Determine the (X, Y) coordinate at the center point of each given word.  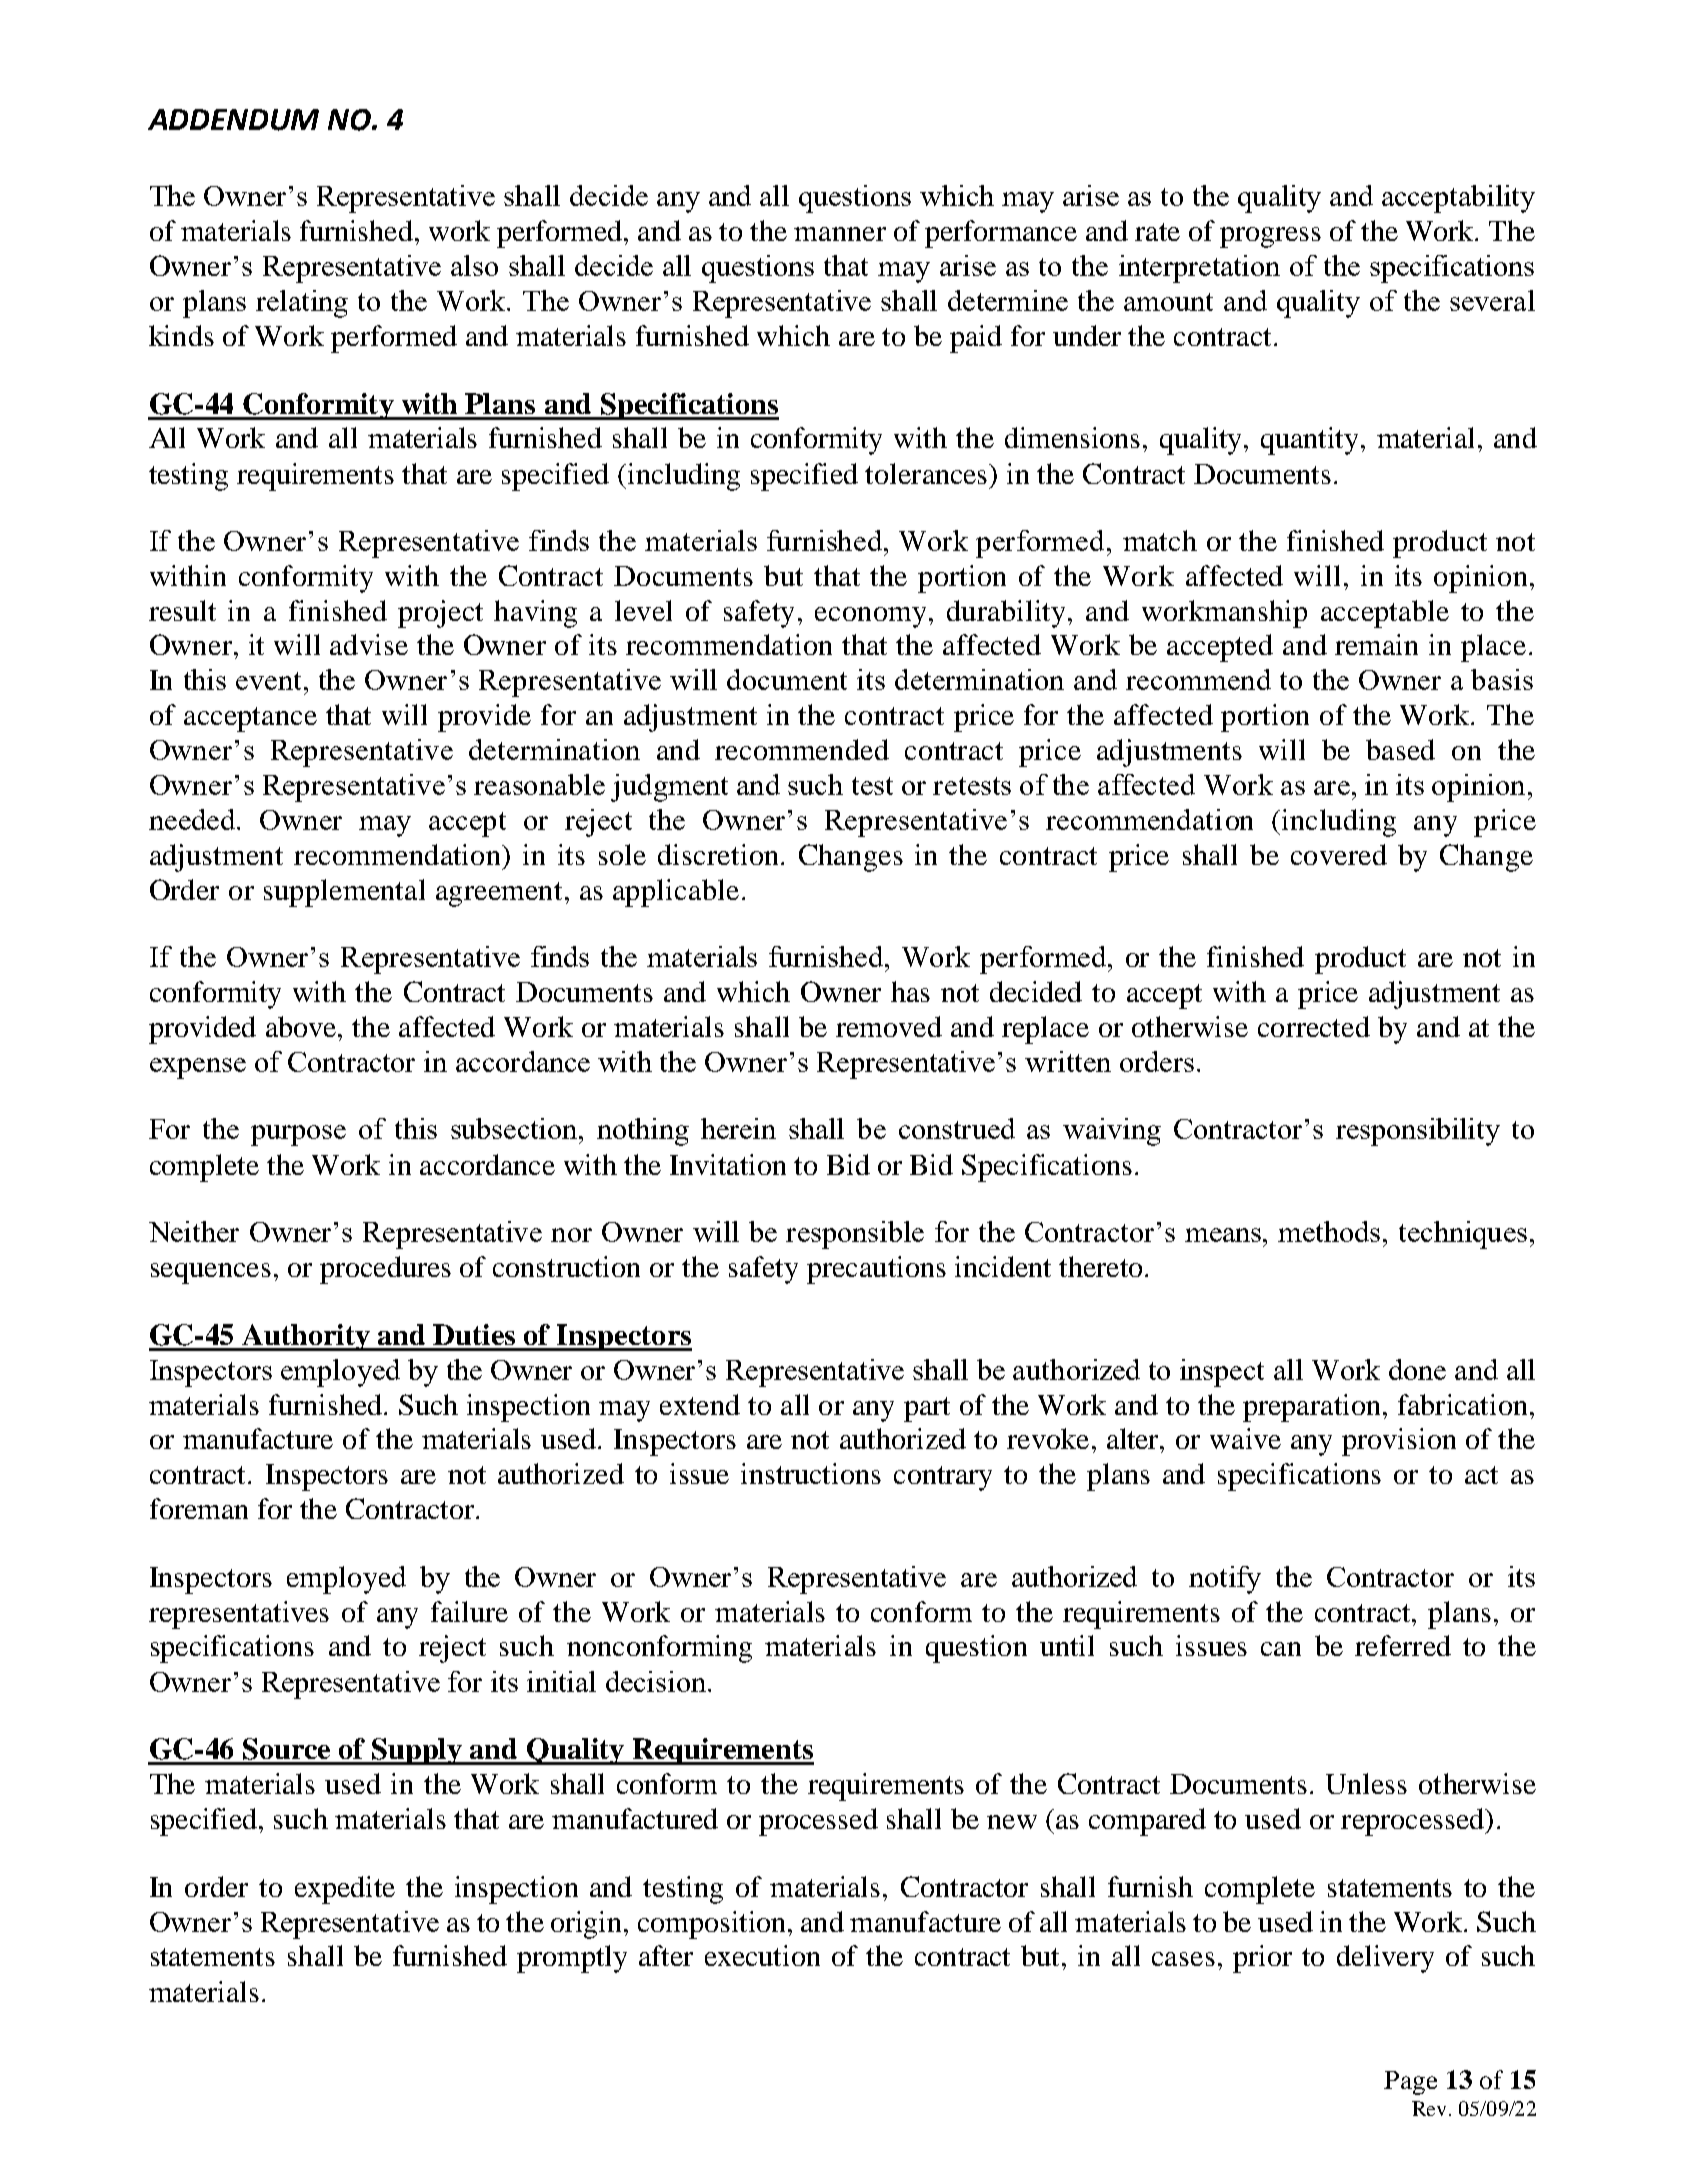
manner (840, 234)
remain (1376, 644)
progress (1270, 237)
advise (369, 644)
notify (1225, 1580)
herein (738, 1128)
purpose (298, 1135)
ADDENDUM (233, 120)
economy (872, 617)
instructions (811, 1473)
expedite (345, 1890)
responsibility (1418, 1132)
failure (469, 1611)
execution (762, 1955)
